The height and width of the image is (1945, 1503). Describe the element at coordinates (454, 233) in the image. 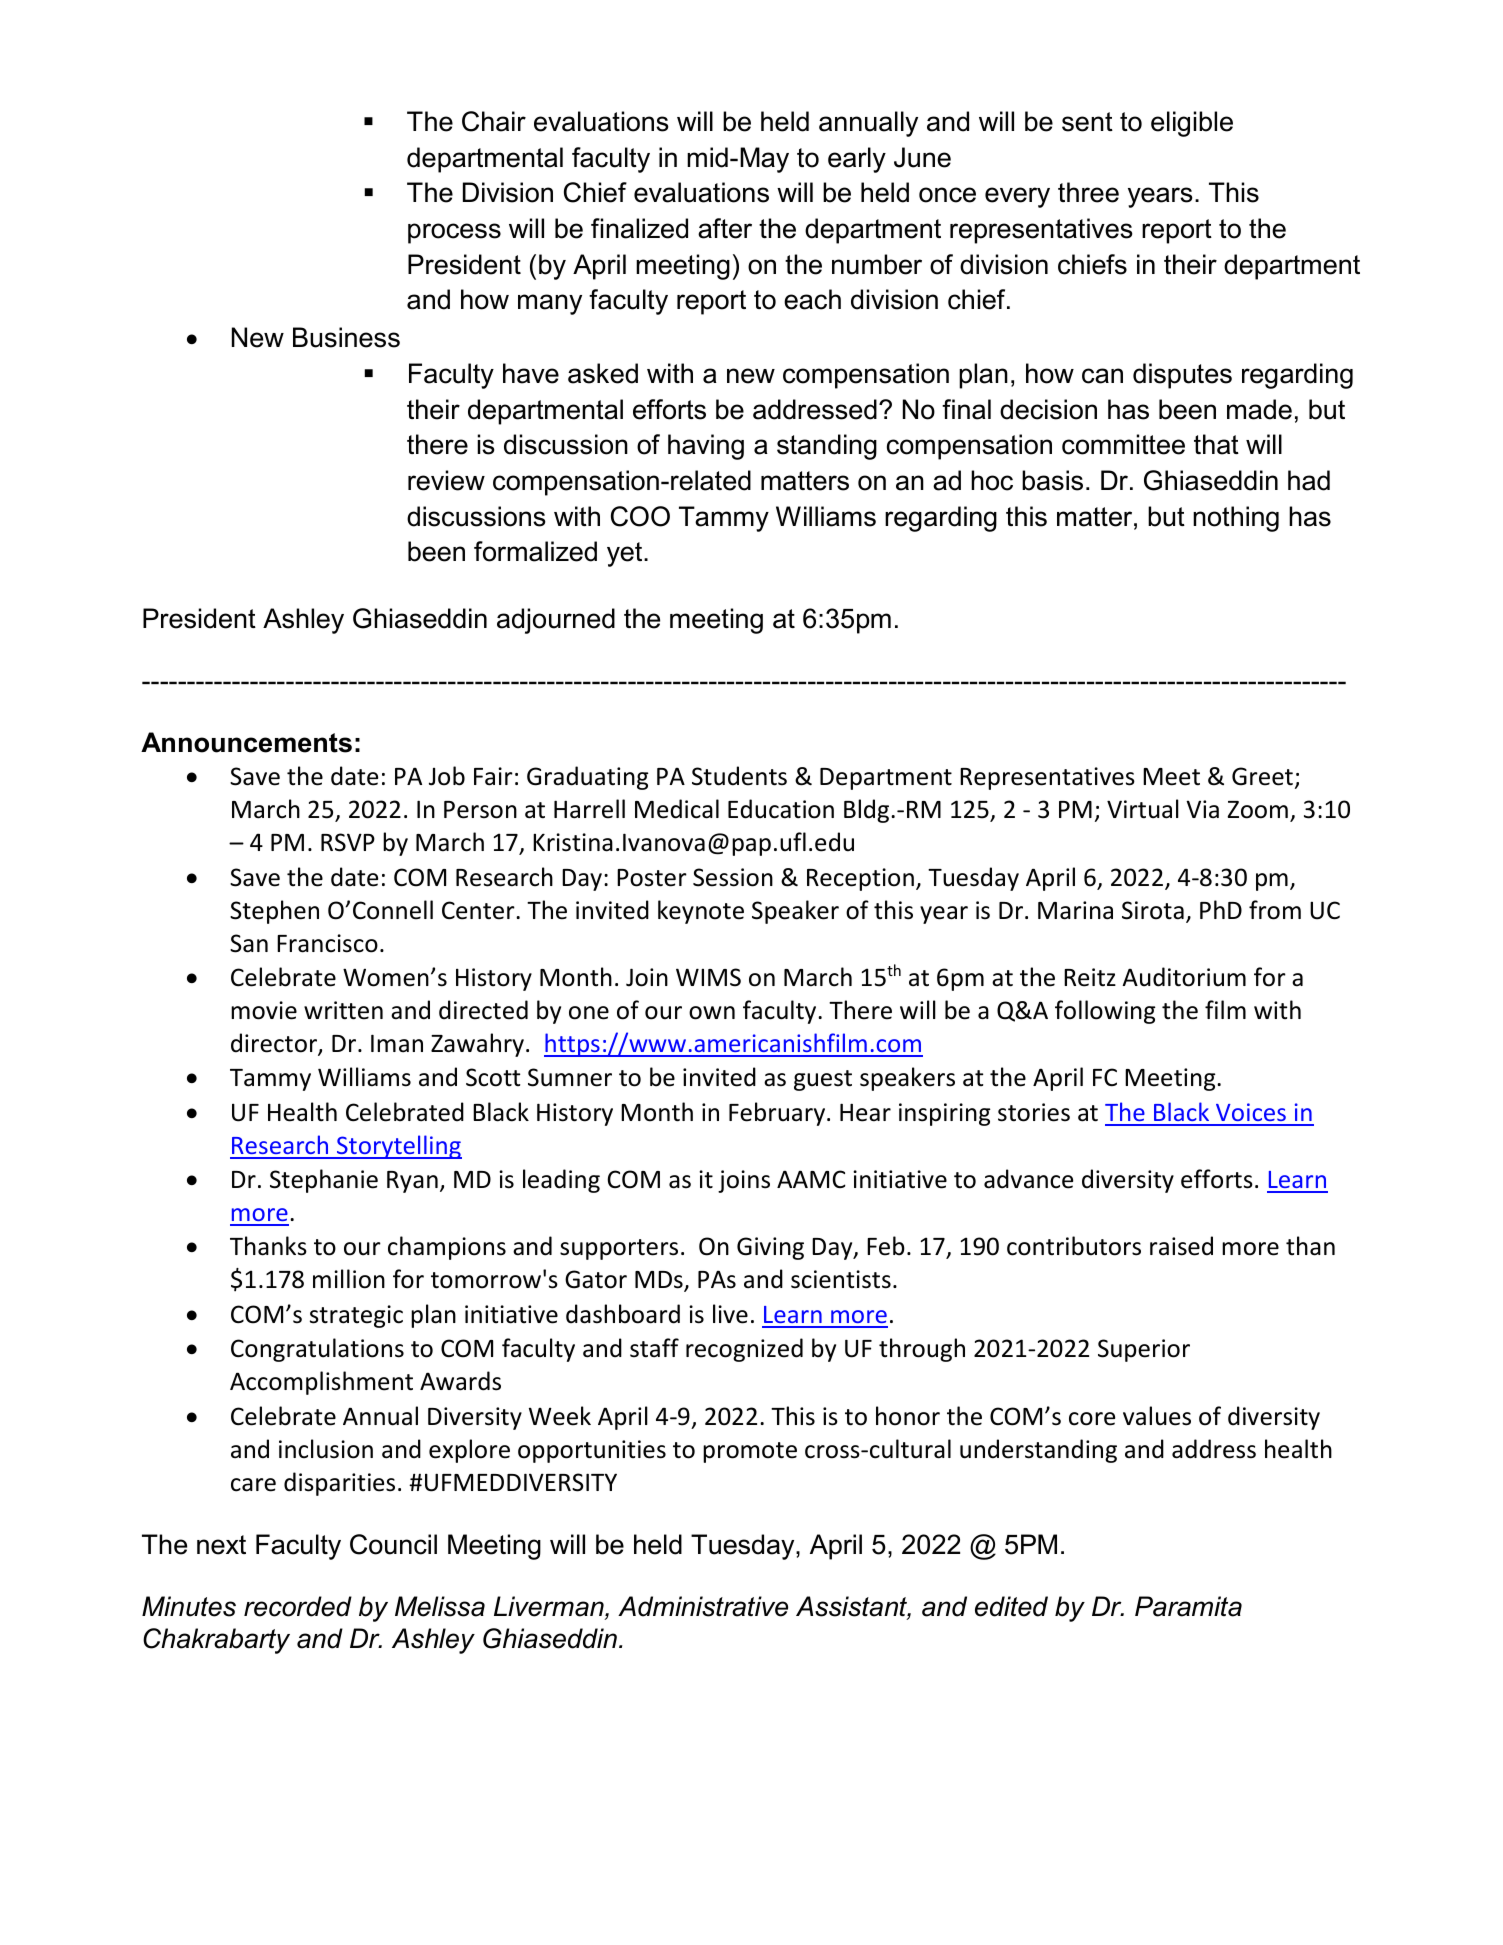

I see `process` at that location.
